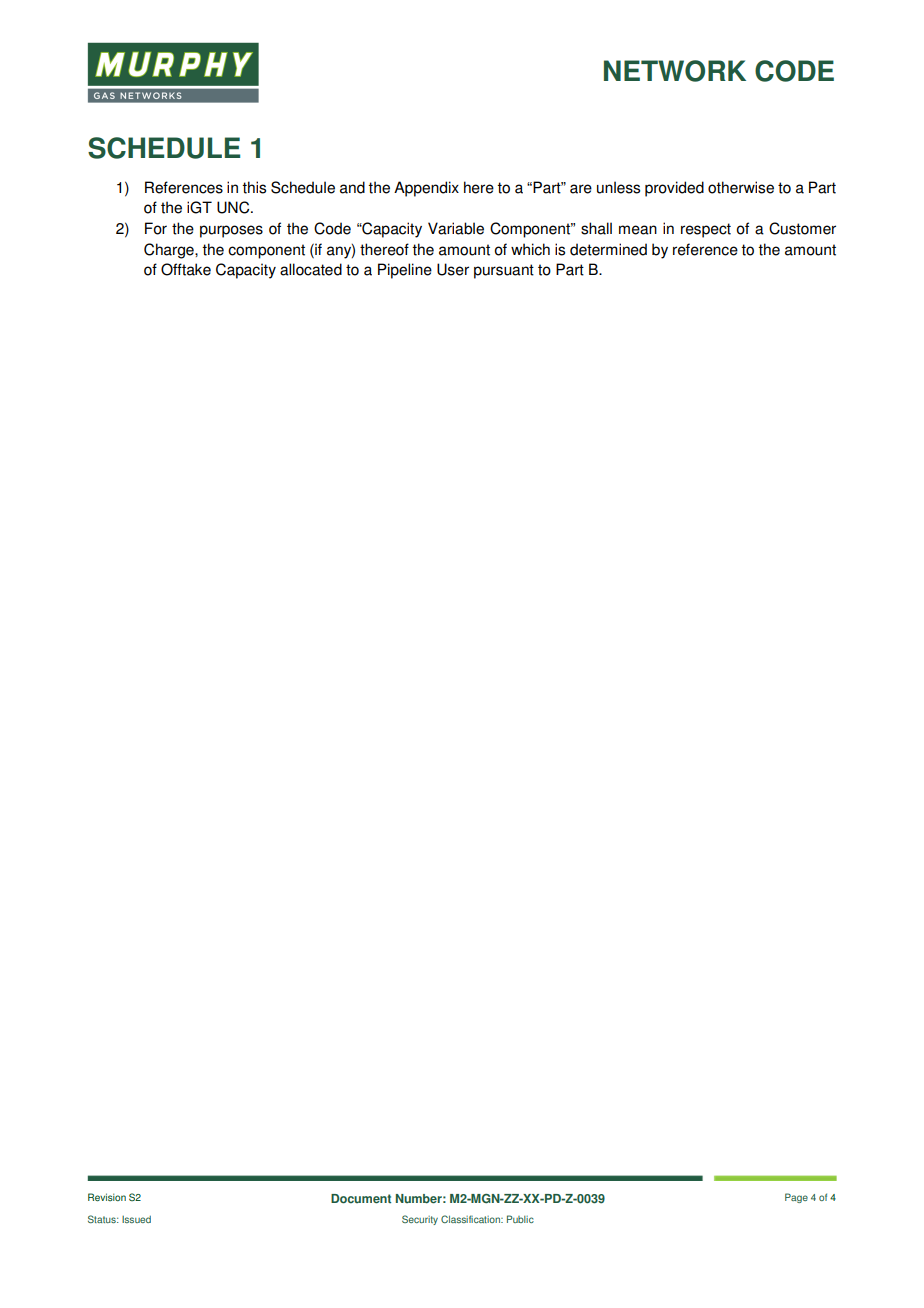  What do you see at coordinates (361, 1199) in the screenshot?
I see `Document` at bounding box center [361, 1199].
